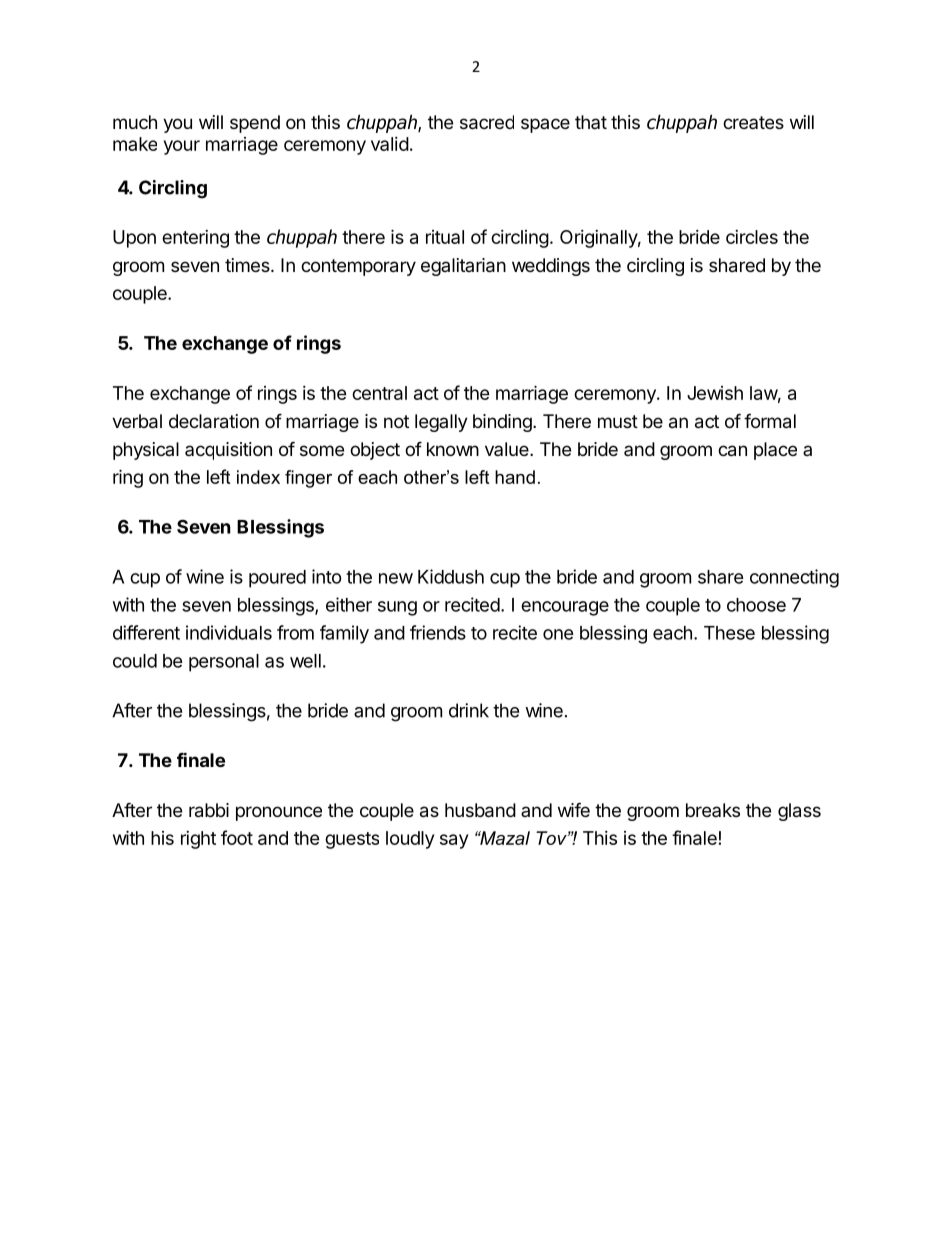 This page has width=952, height=1233. What do you see at coordinates (224, 663) in the page?
I see `personal` at bounding box center [224, 663].
